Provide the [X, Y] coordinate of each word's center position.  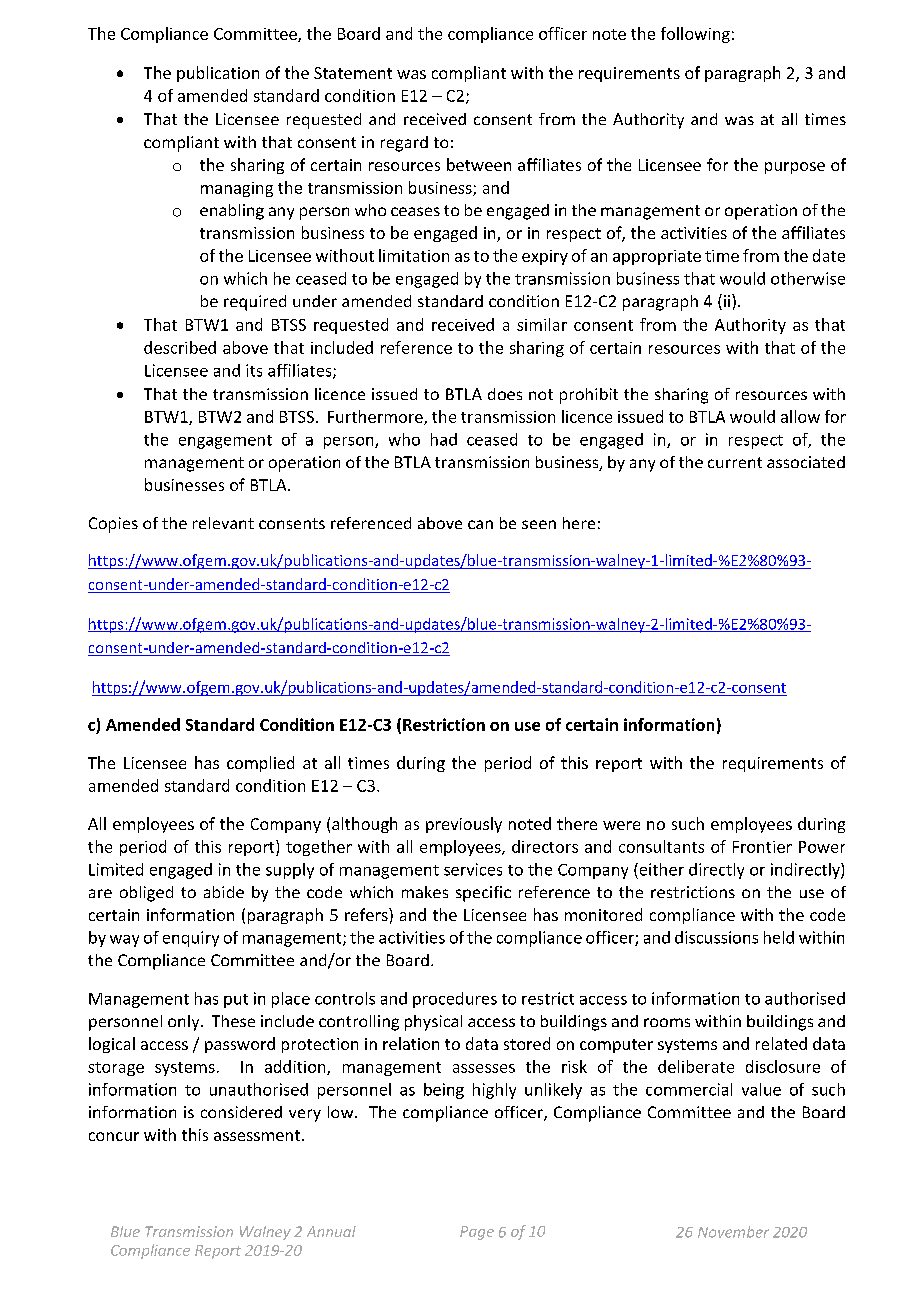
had [444, 439]
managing [237, 189]
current [735, 462]
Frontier [762, 847]
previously [464, 825]
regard [404, 144]
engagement [225, 442]
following [695, 35]
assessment [258, 1135]
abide [224, 892]
